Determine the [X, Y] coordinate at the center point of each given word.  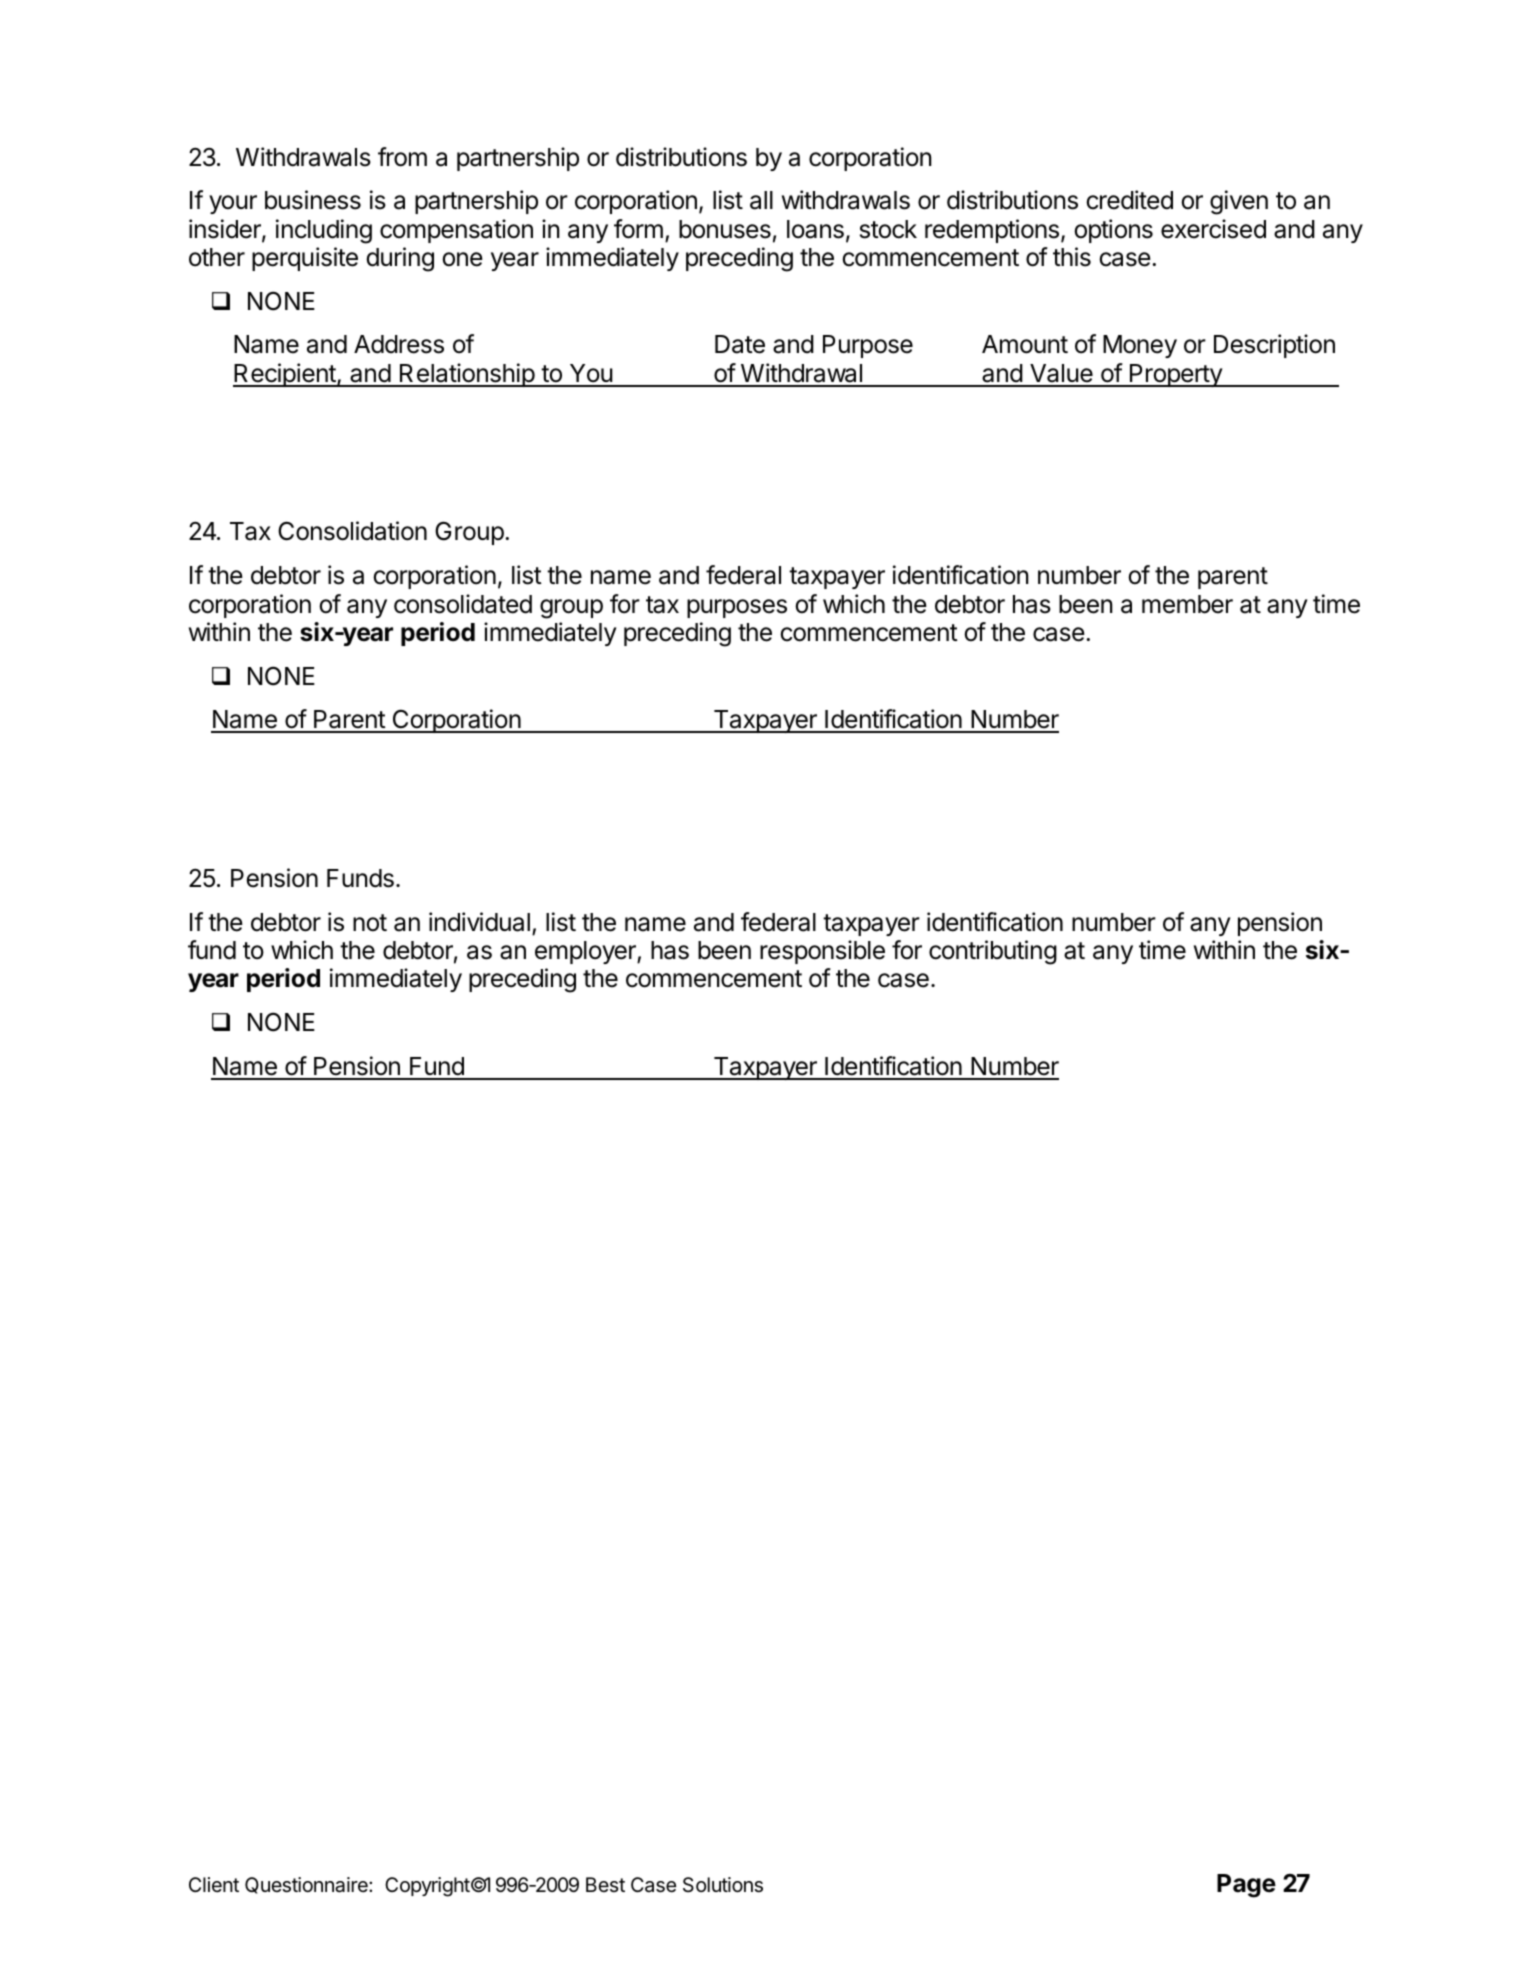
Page [1246, 1886]
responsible [822, 952]
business [313, 200]
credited [1129, 200]
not [370, 923]
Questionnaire [307, 1885]
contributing [993, 952]
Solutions [723, 1885]
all [761, 200]
